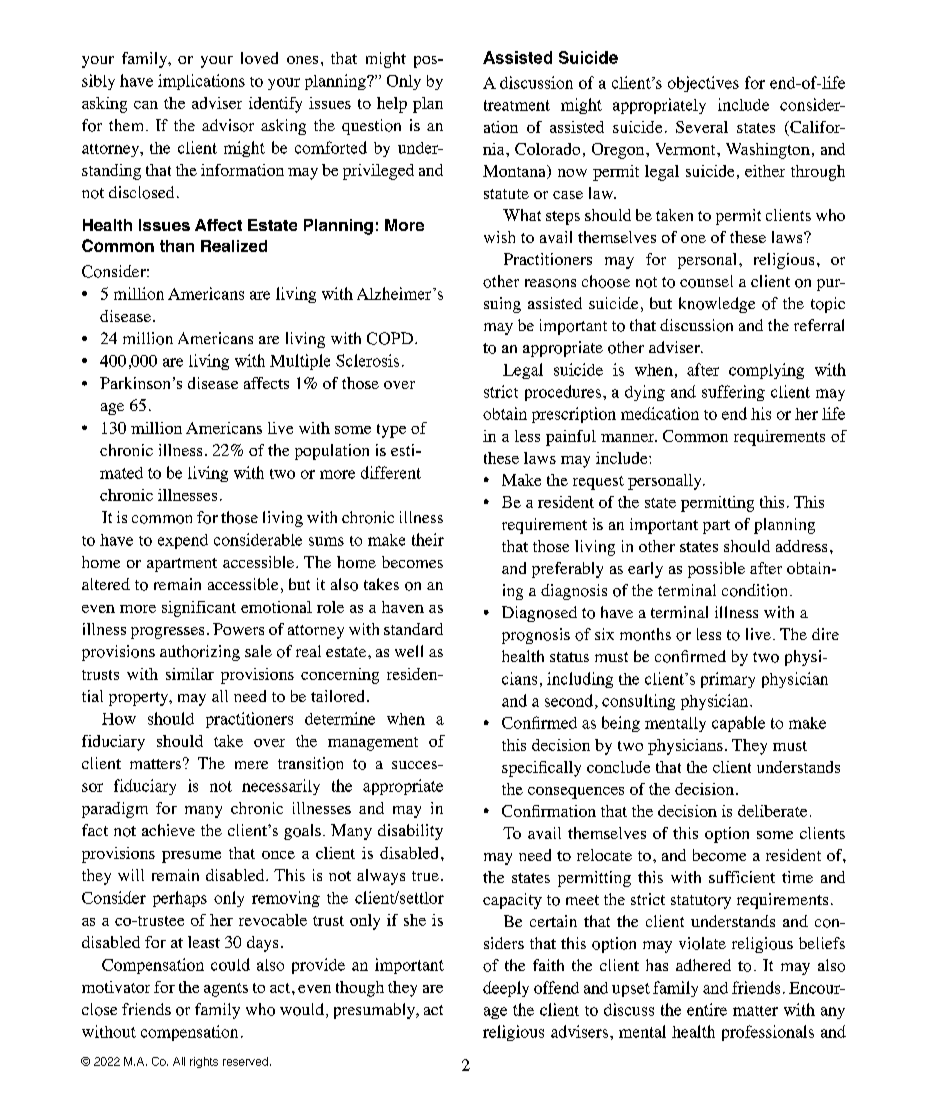  What do you see at coordinates (517, 105) in the screenshot?
I see `treatment` at bounding box center [517, 105].
